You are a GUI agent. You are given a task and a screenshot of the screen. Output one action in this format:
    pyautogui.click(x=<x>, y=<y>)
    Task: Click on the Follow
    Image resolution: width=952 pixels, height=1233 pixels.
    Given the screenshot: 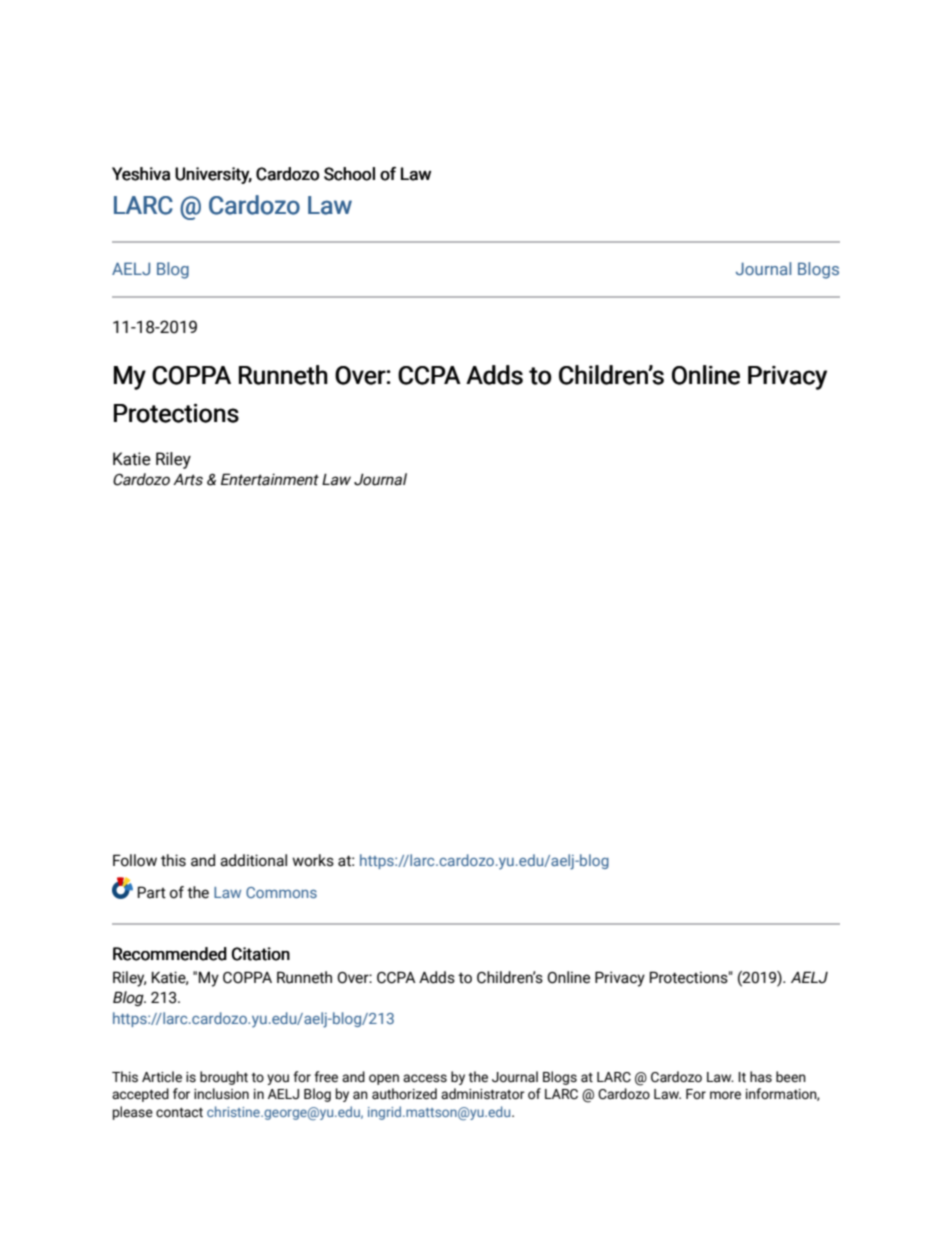 What is the action you would take?
    pyautogui.click(x=135, y=860)
